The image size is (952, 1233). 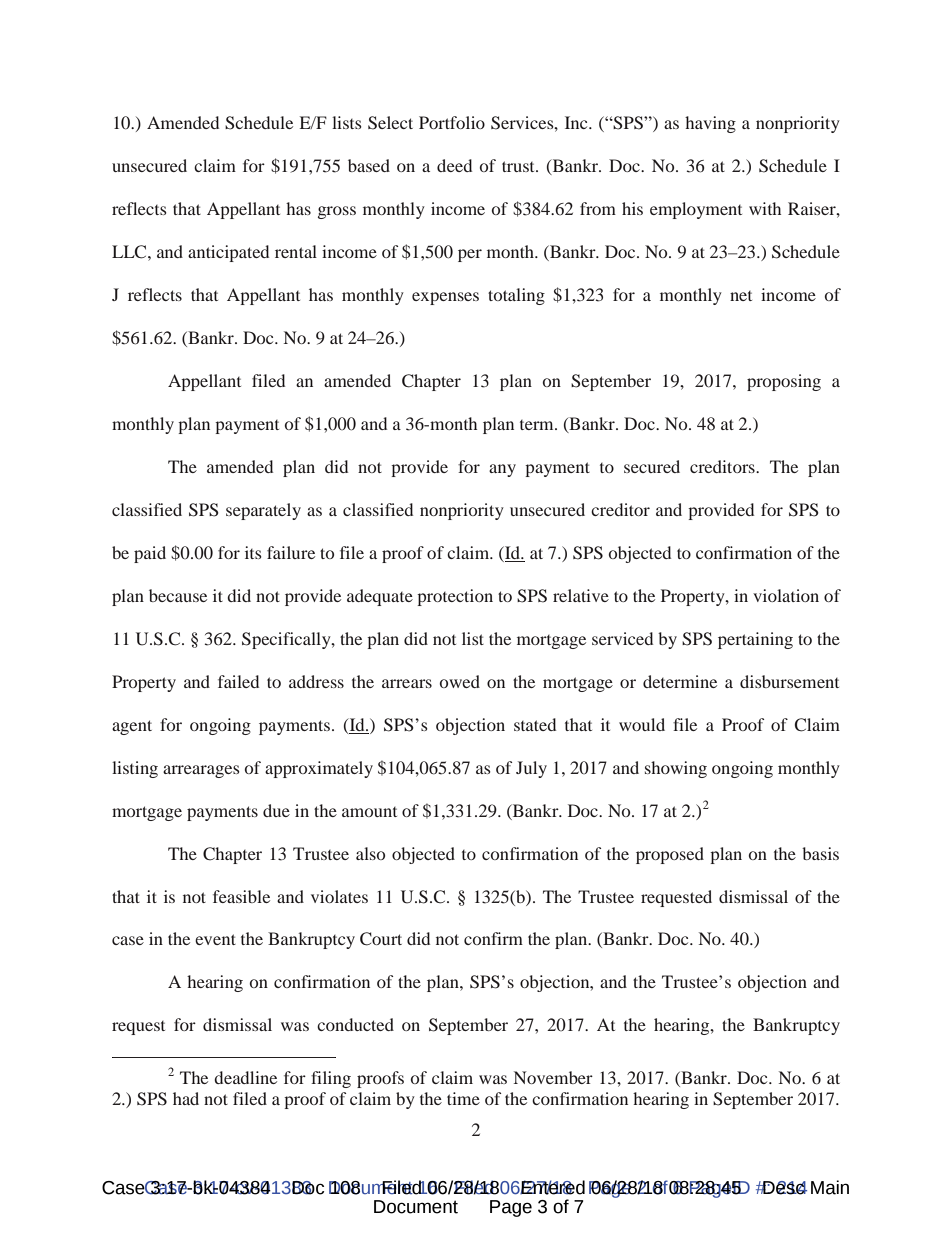 What do you see at coordinates (238, 681) in the screenshot?
I see `failed` at bounding box center [238, 681].
